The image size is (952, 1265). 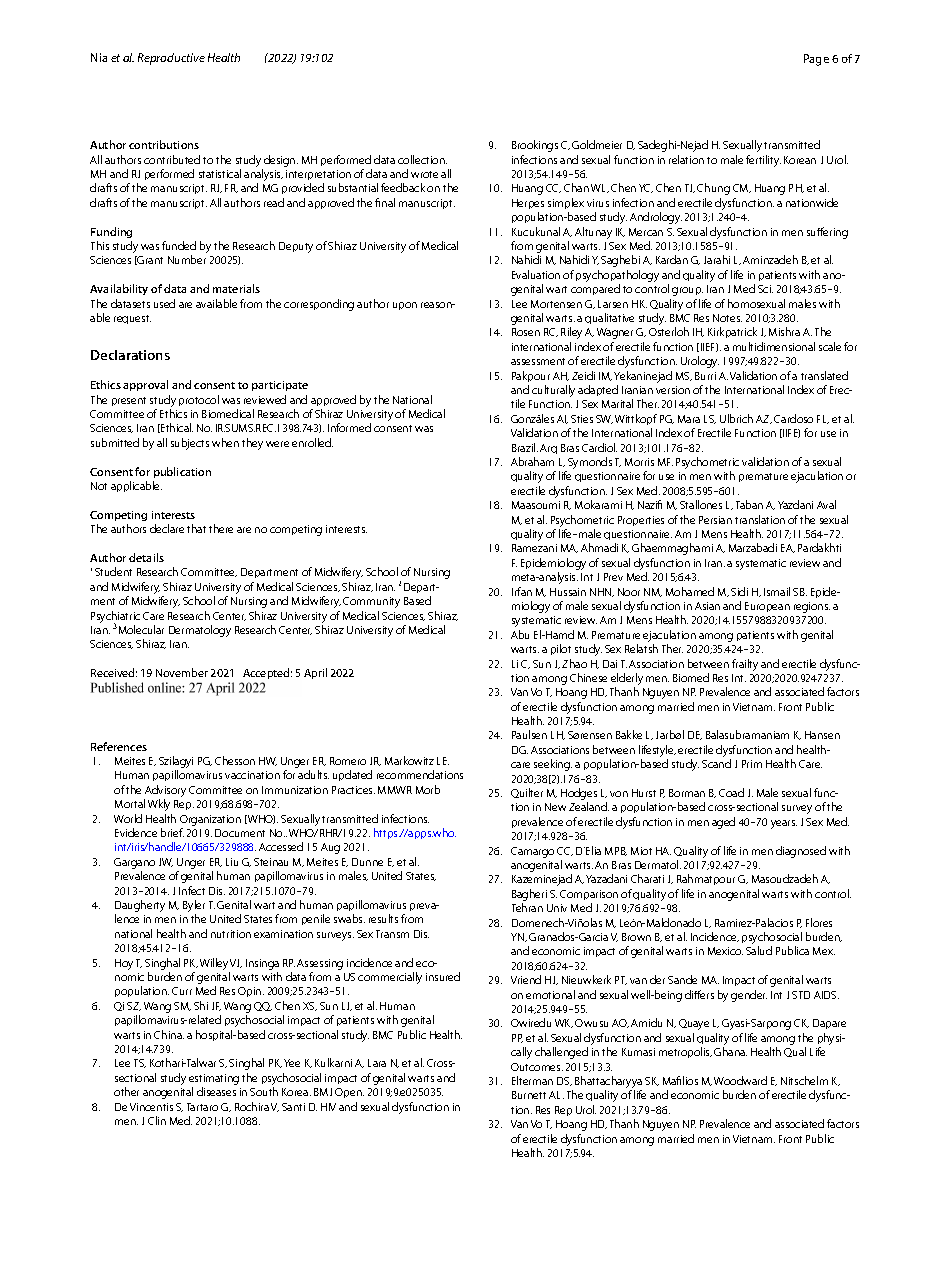 I want to click on Page, so click(x=816, y=60).
